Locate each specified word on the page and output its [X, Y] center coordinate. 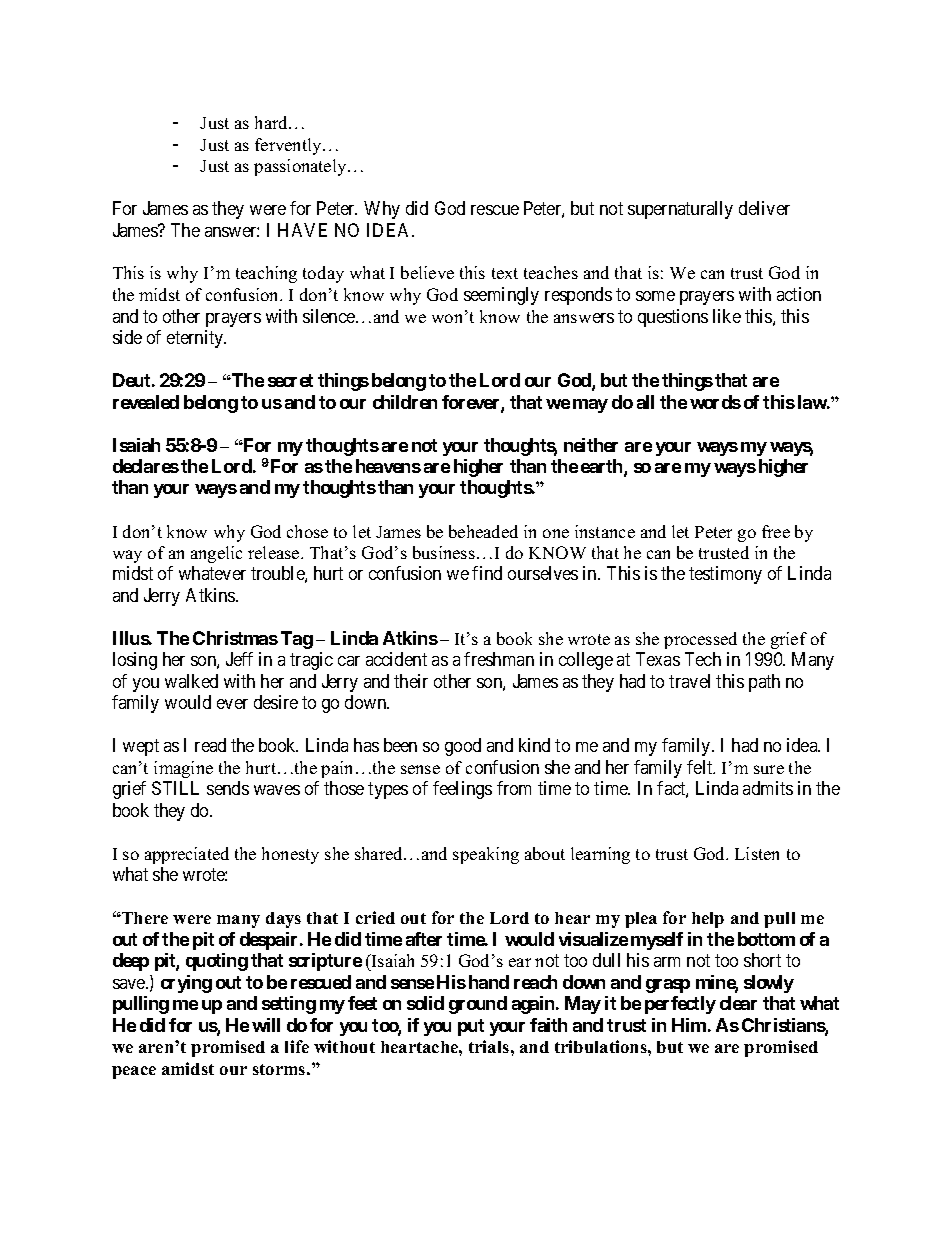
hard [272, 122]
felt [701, 767]
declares [146, 466]
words [715, 402]
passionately [301, 167]
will [266, 1025]
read [210, 745]
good [463, 747]
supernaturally [680, 210]
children [405, 402]
